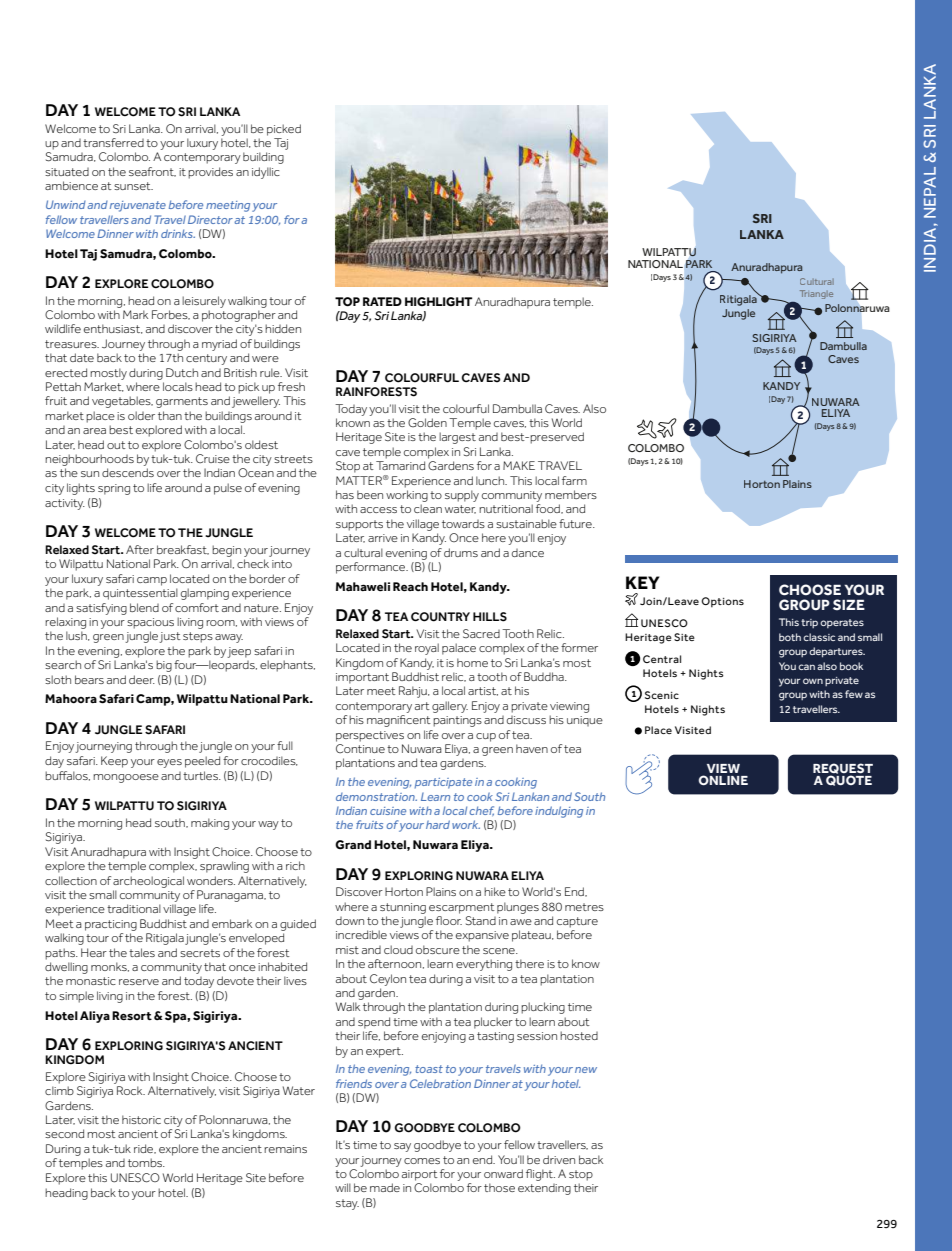  Describe the element at coordinates (443, 783) in the page. I see `participate` at that location.
